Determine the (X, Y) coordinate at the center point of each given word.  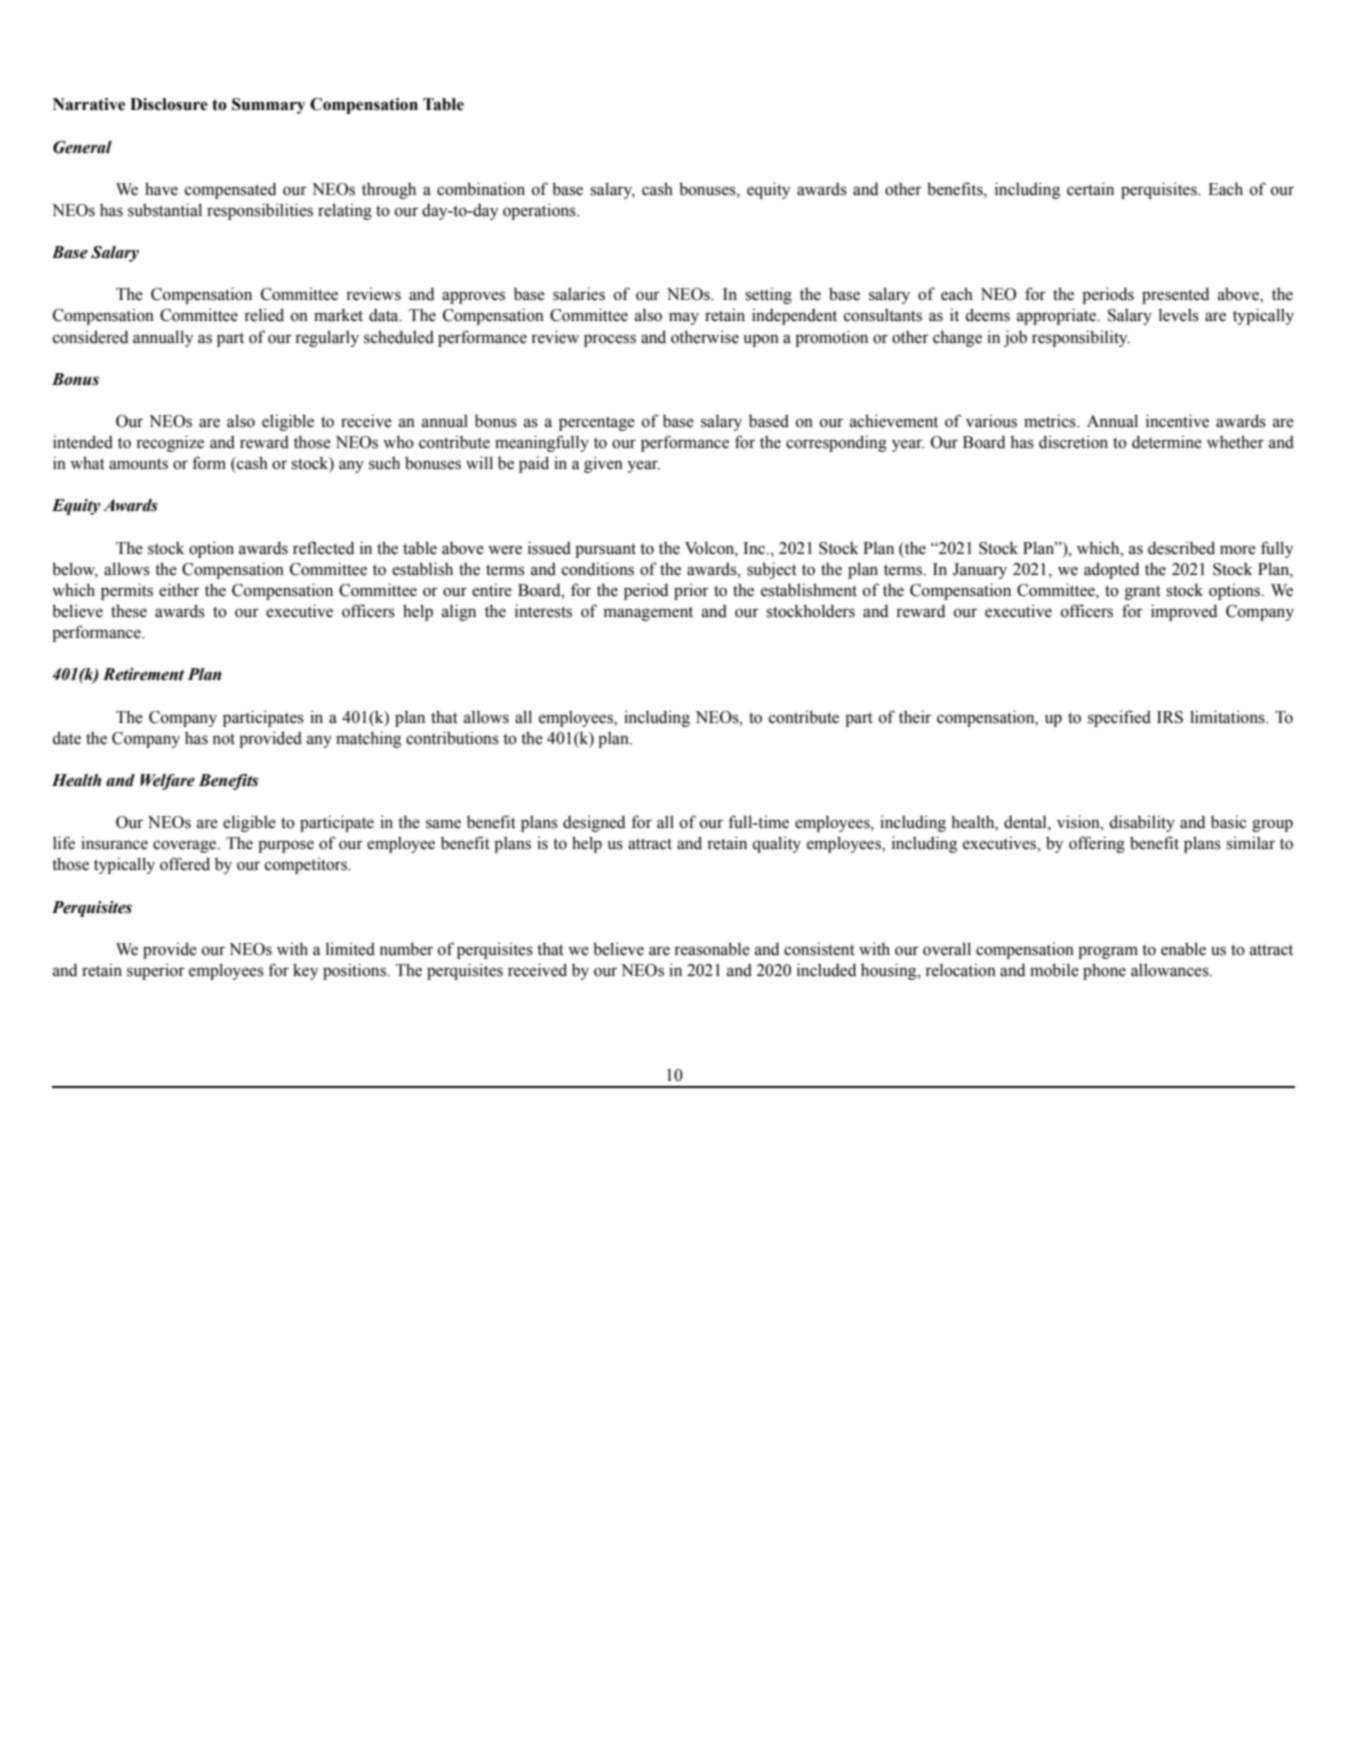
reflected (323, 548)
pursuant (605, 550)
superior (156, 971)
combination (481, 189)
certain (1090, 189)
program (1108, 952)
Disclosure (169, 104)
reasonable (712, 949)
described (1181, 548)
